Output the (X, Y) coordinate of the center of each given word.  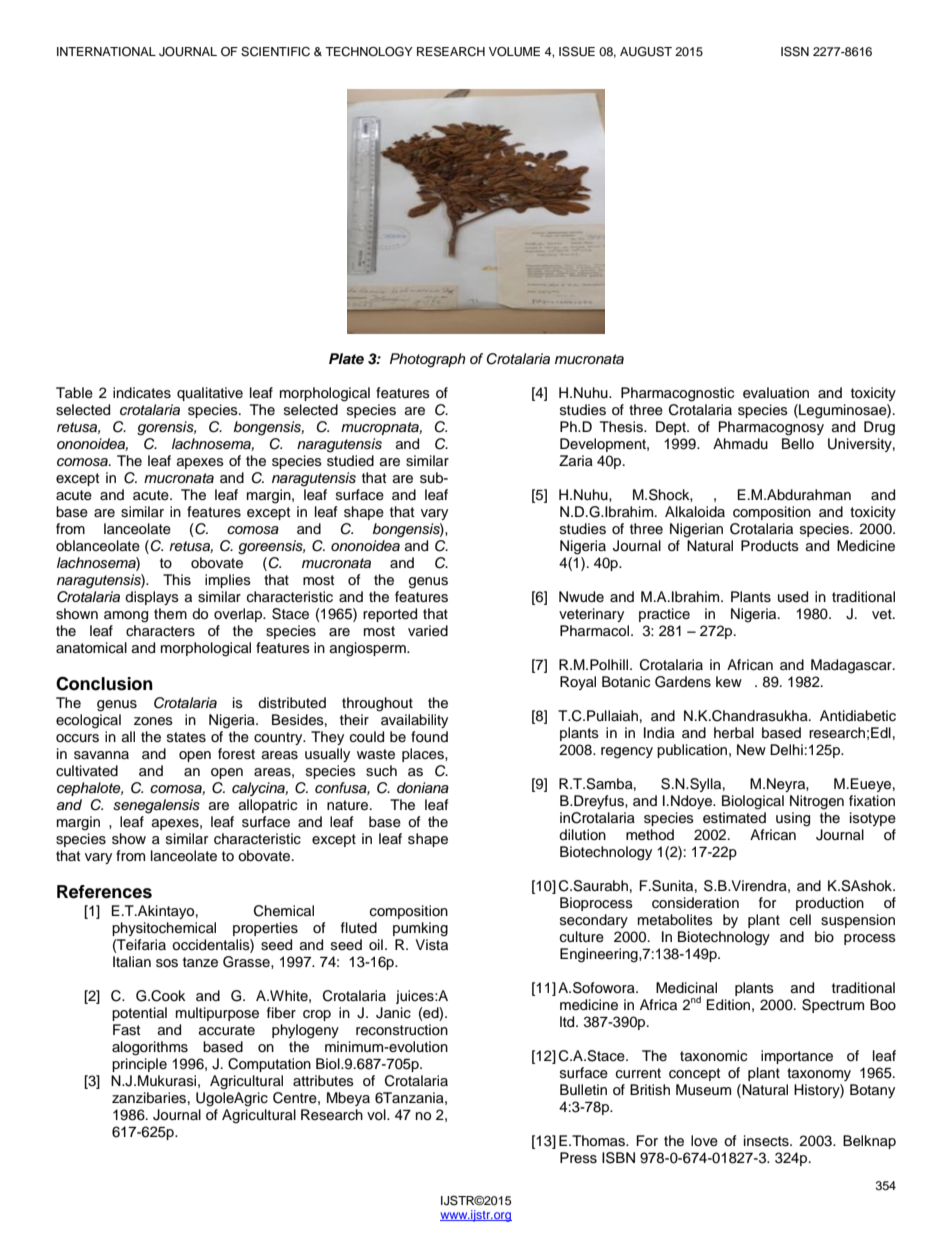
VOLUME (514, 52)
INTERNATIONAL (106, 52)
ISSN (795, 51)
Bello (798, 443)
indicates (142, 393)
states (186, 737)
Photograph (428, 360)
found (429, 737)
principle (139, 1065)
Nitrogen (817, 802)
